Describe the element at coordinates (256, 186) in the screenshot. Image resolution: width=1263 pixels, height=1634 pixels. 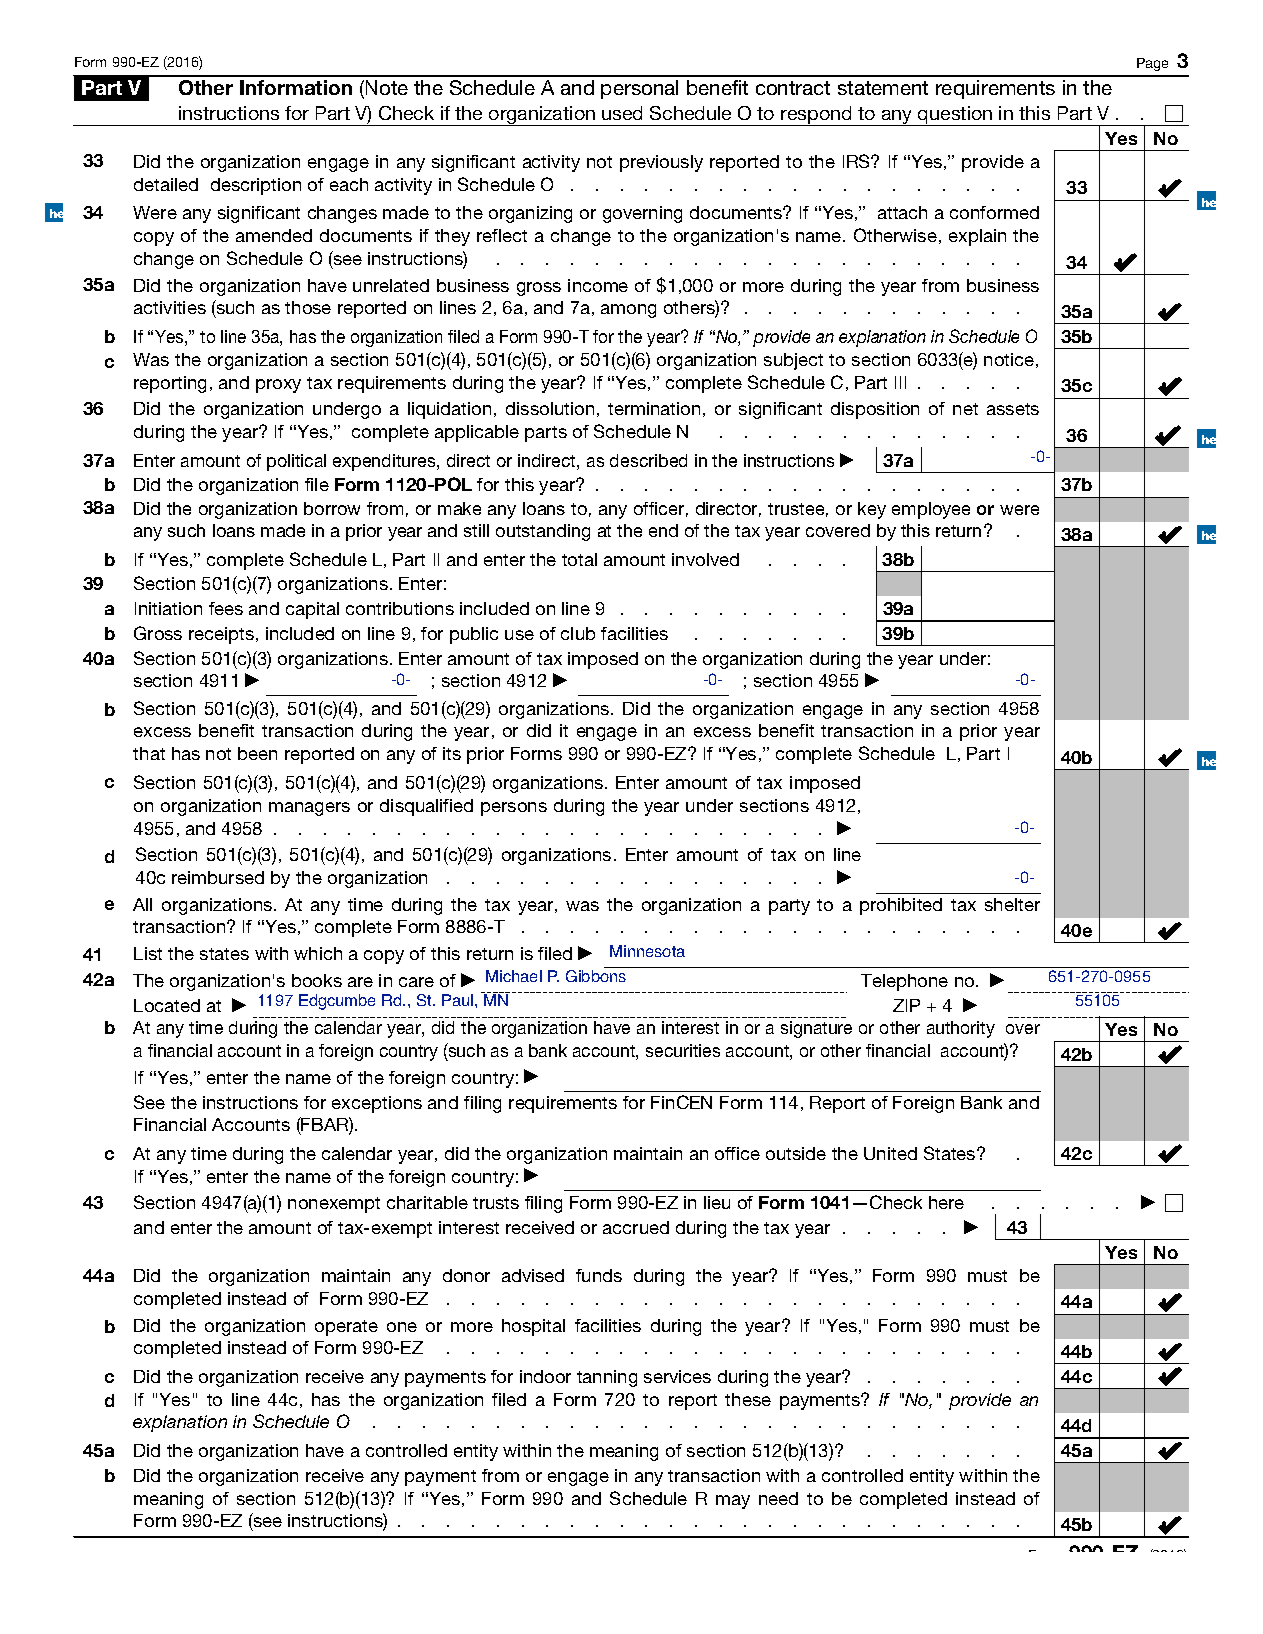
I see `description` at that location.
